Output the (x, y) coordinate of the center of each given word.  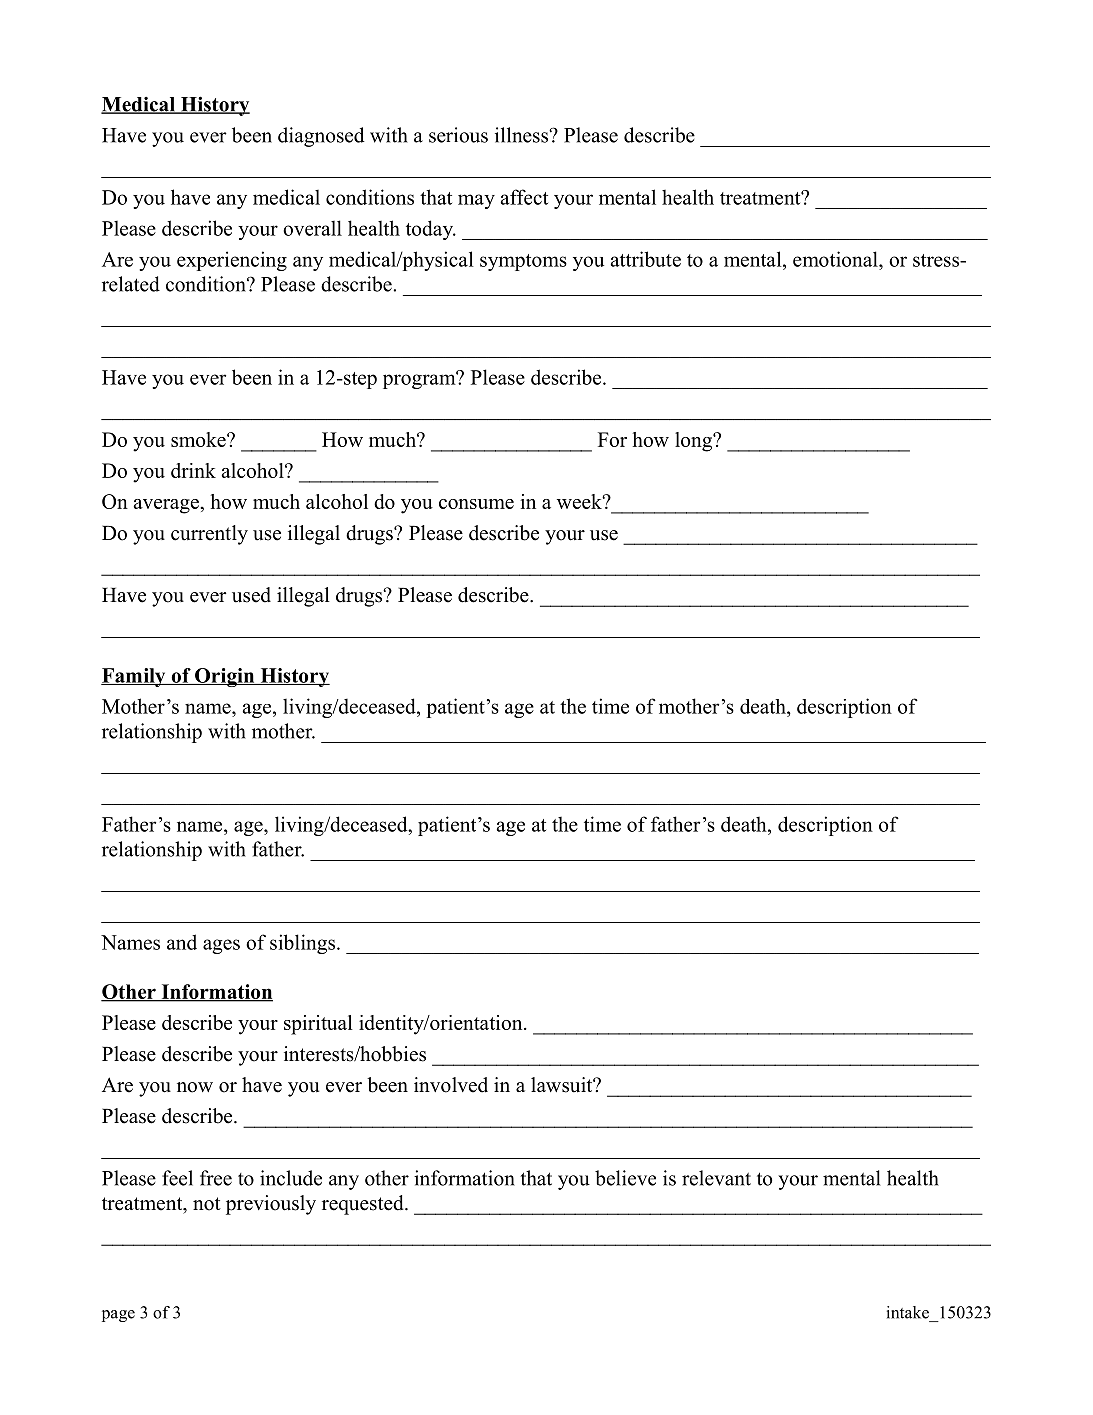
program (420, 380)
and (182, 942)
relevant (716, 1178)
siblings (304, 944)
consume (476, 504)
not (207, 1204)
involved (451, 1085)
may (476, 201)
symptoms (523, 262)
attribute (646, 259)
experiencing (232, 261)
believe (625, 1178)
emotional (836, 259)
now (195, 1087)
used (251, 595)
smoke (199, 439)
